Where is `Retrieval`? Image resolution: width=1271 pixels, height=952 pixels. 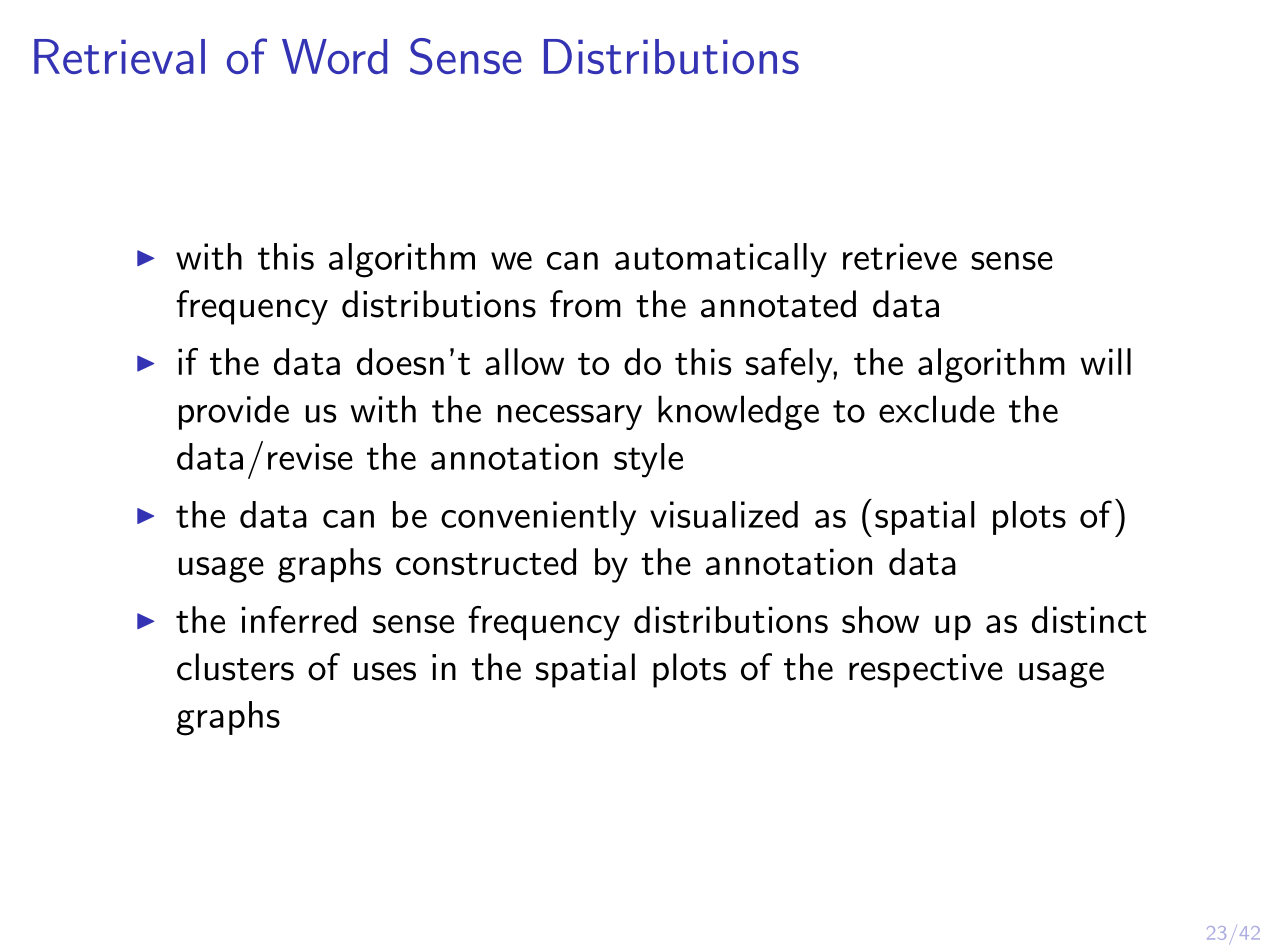
Retrieval is located at coordinates (119, 56).
